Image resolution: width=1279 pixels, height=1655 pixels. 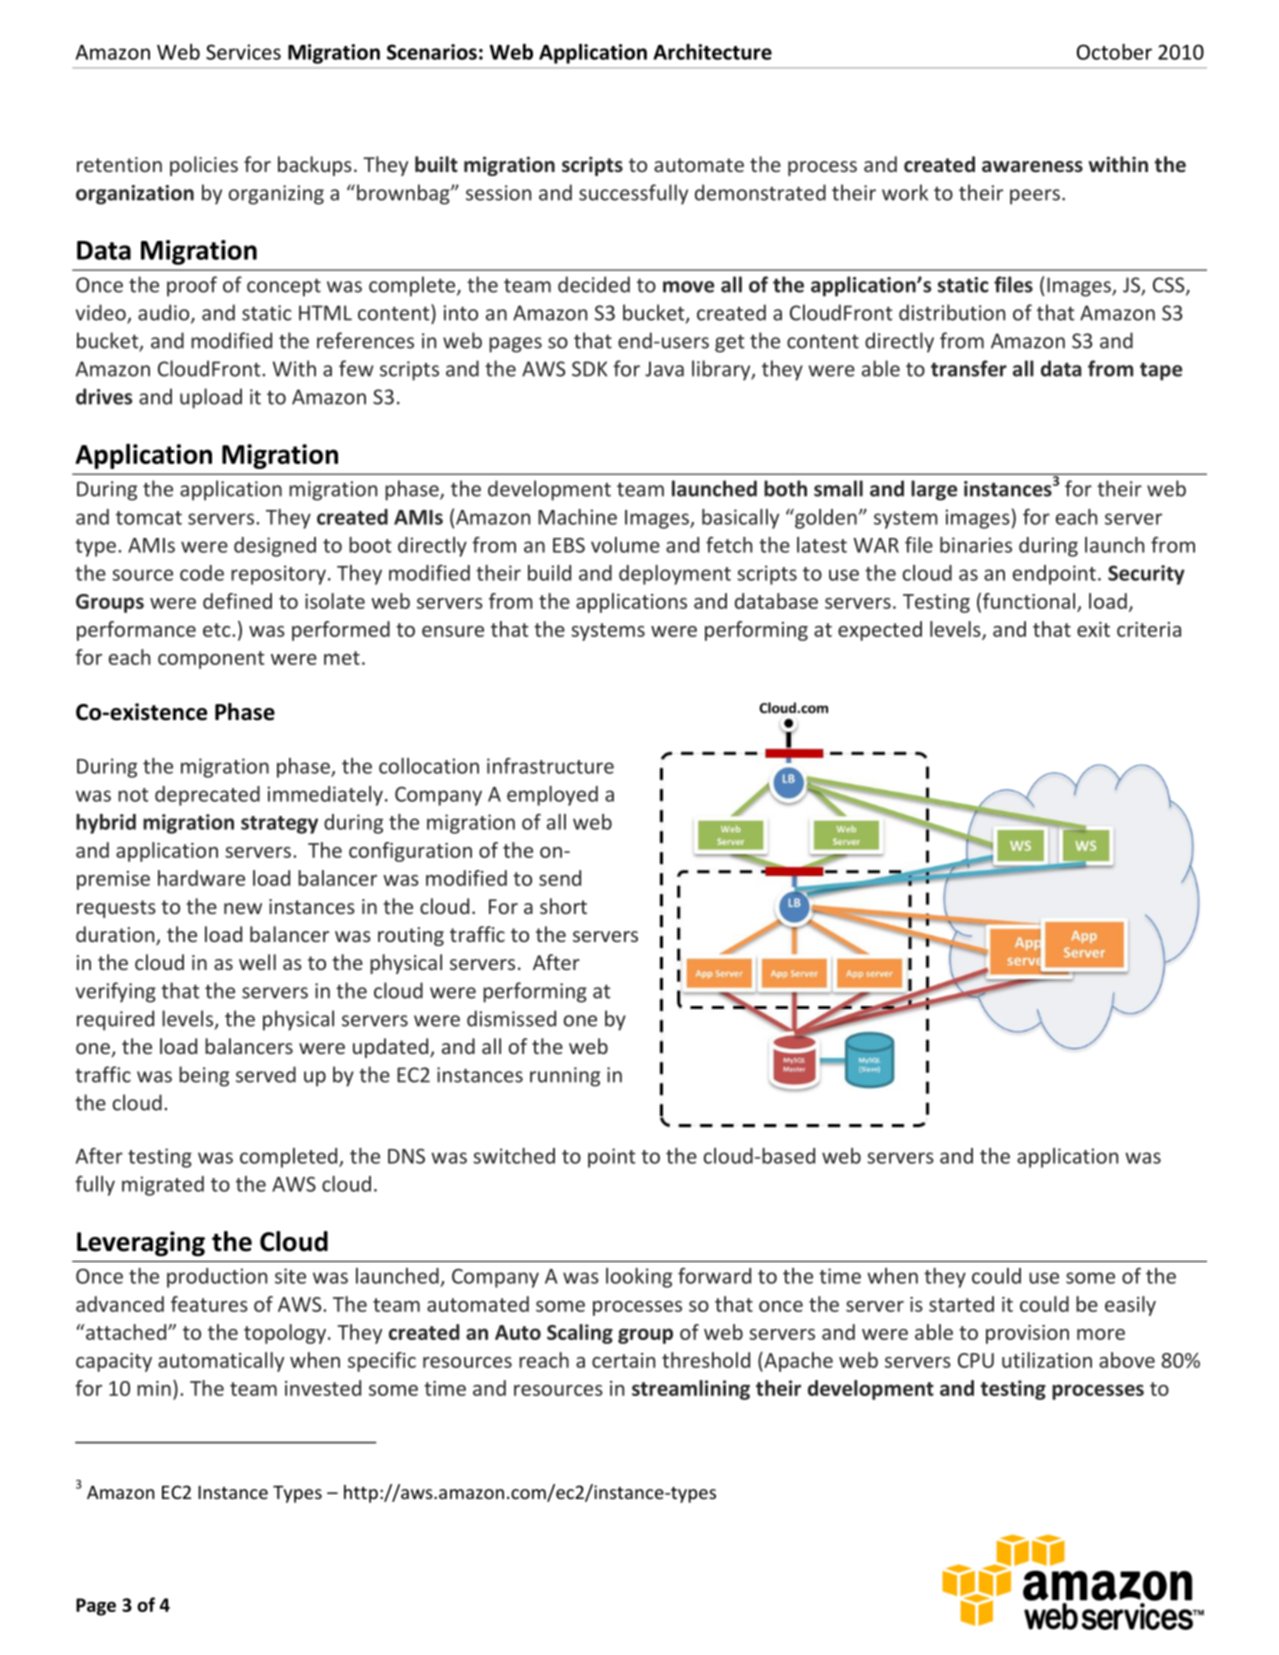 I want to click on binaries, so click(x=976, y=545).
